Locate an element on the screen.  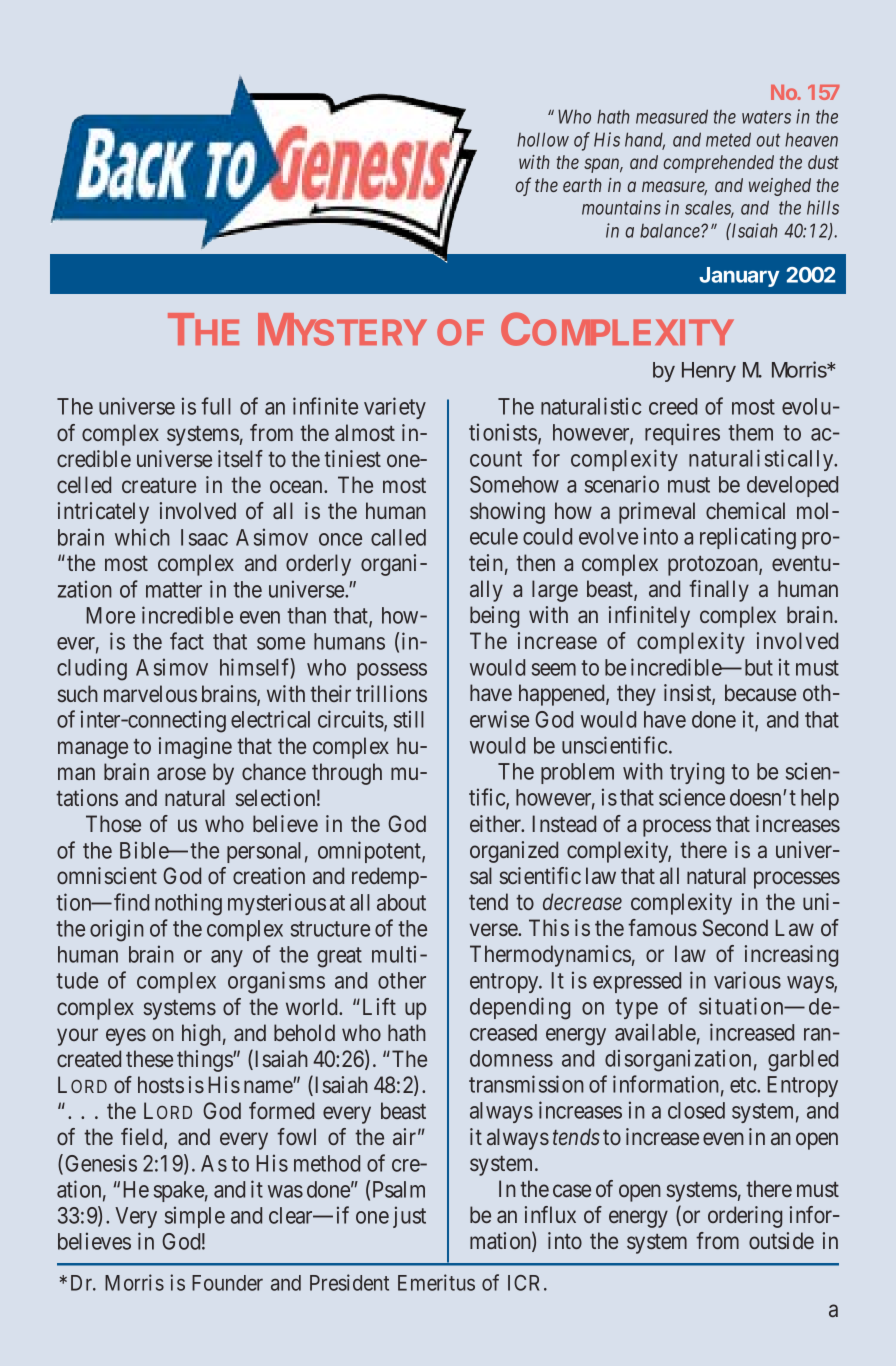
full is located at coordinates (216, 406).
